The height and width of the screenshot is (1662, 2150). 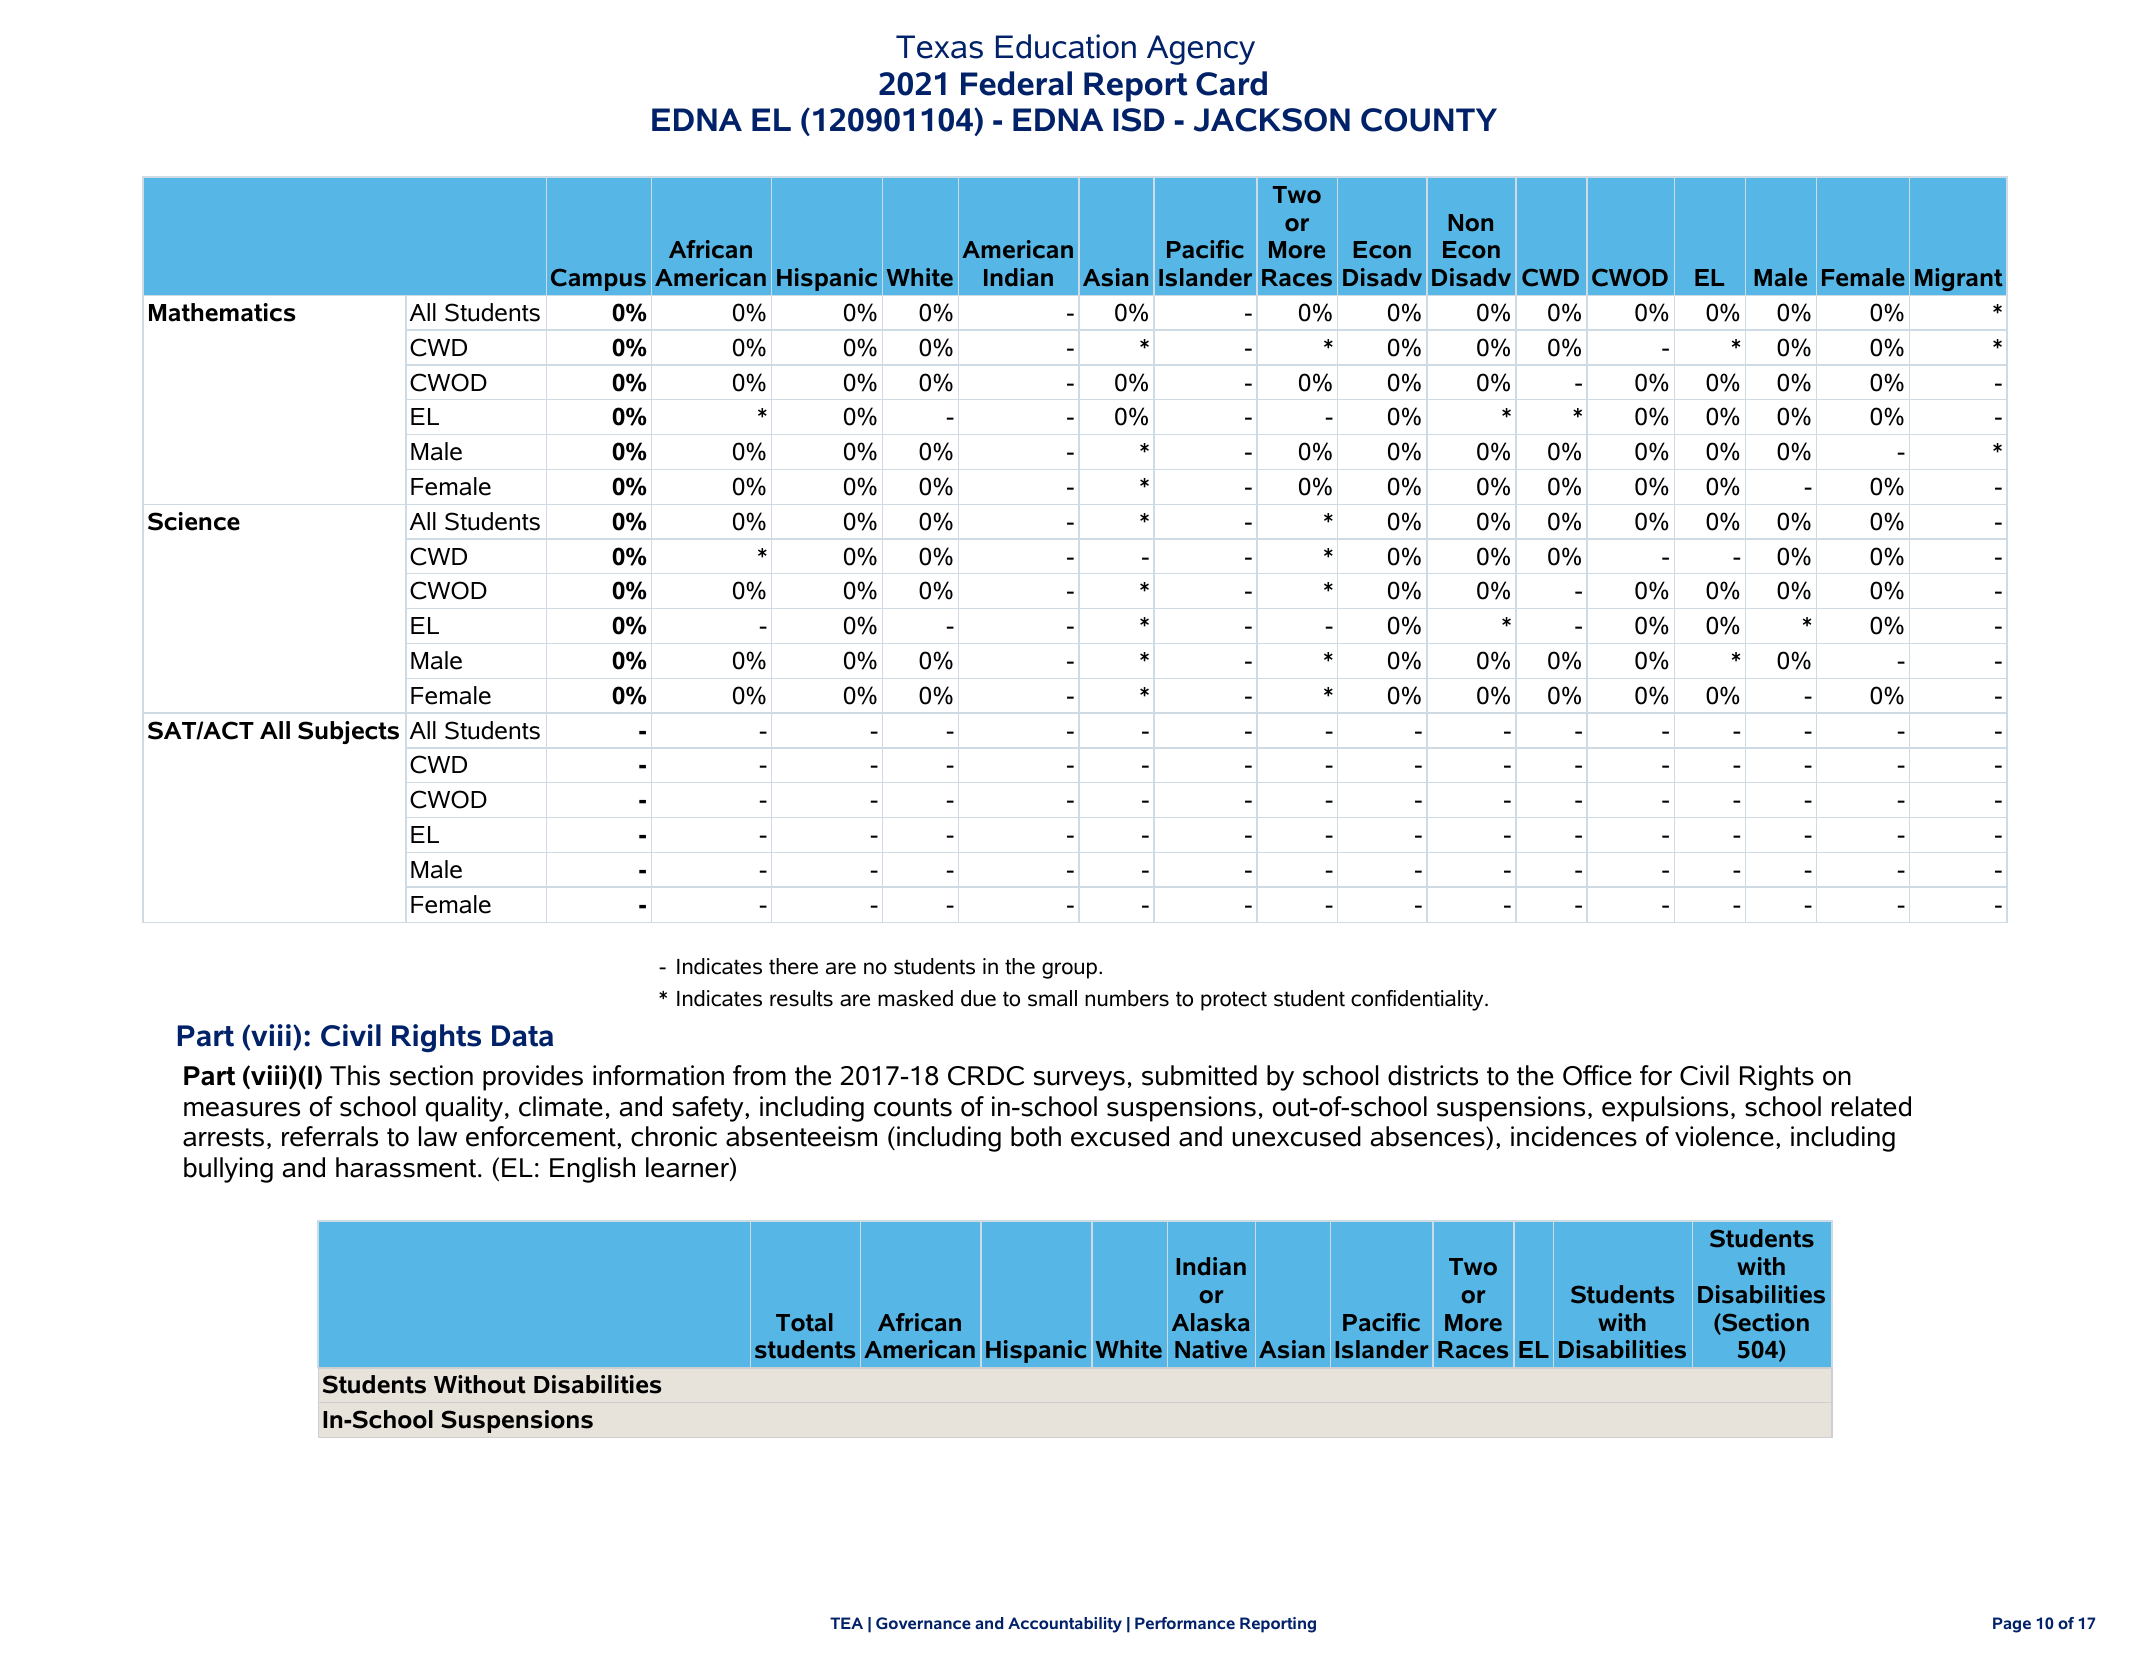 What do you see at coordinates (348, 732) in the screenshot?
I see `Subjects` at bounding box center [348, 732].
